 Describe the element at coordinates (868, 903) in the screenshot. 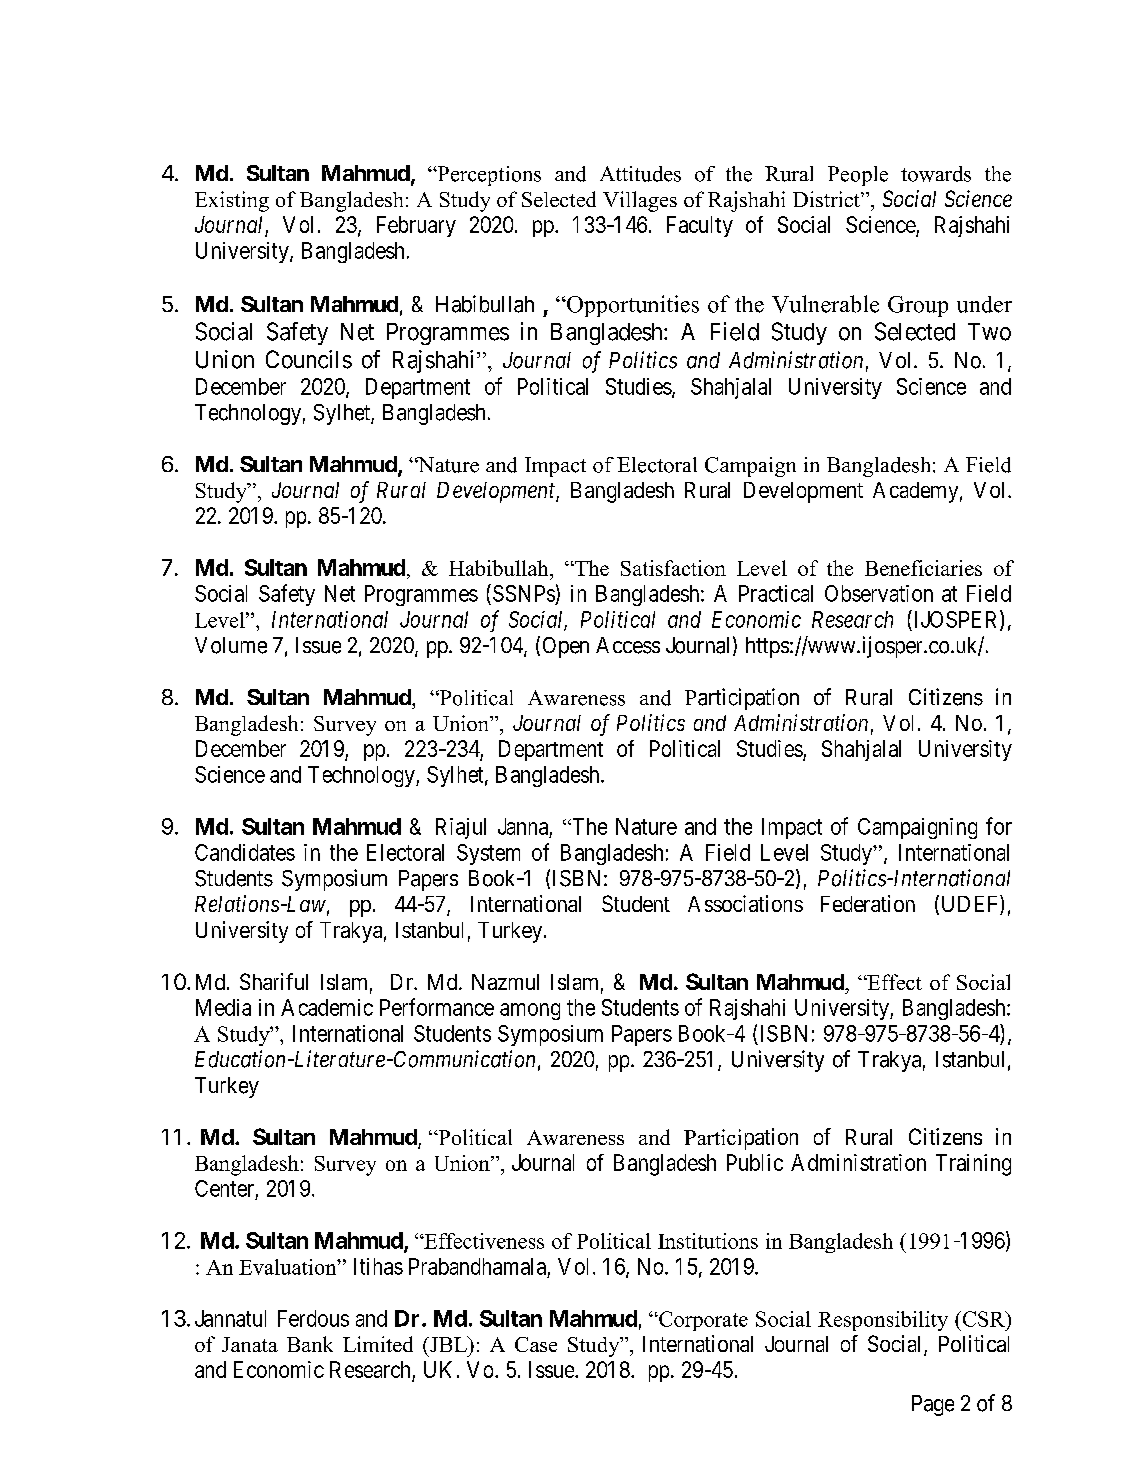

I see `Federation` at that location.
